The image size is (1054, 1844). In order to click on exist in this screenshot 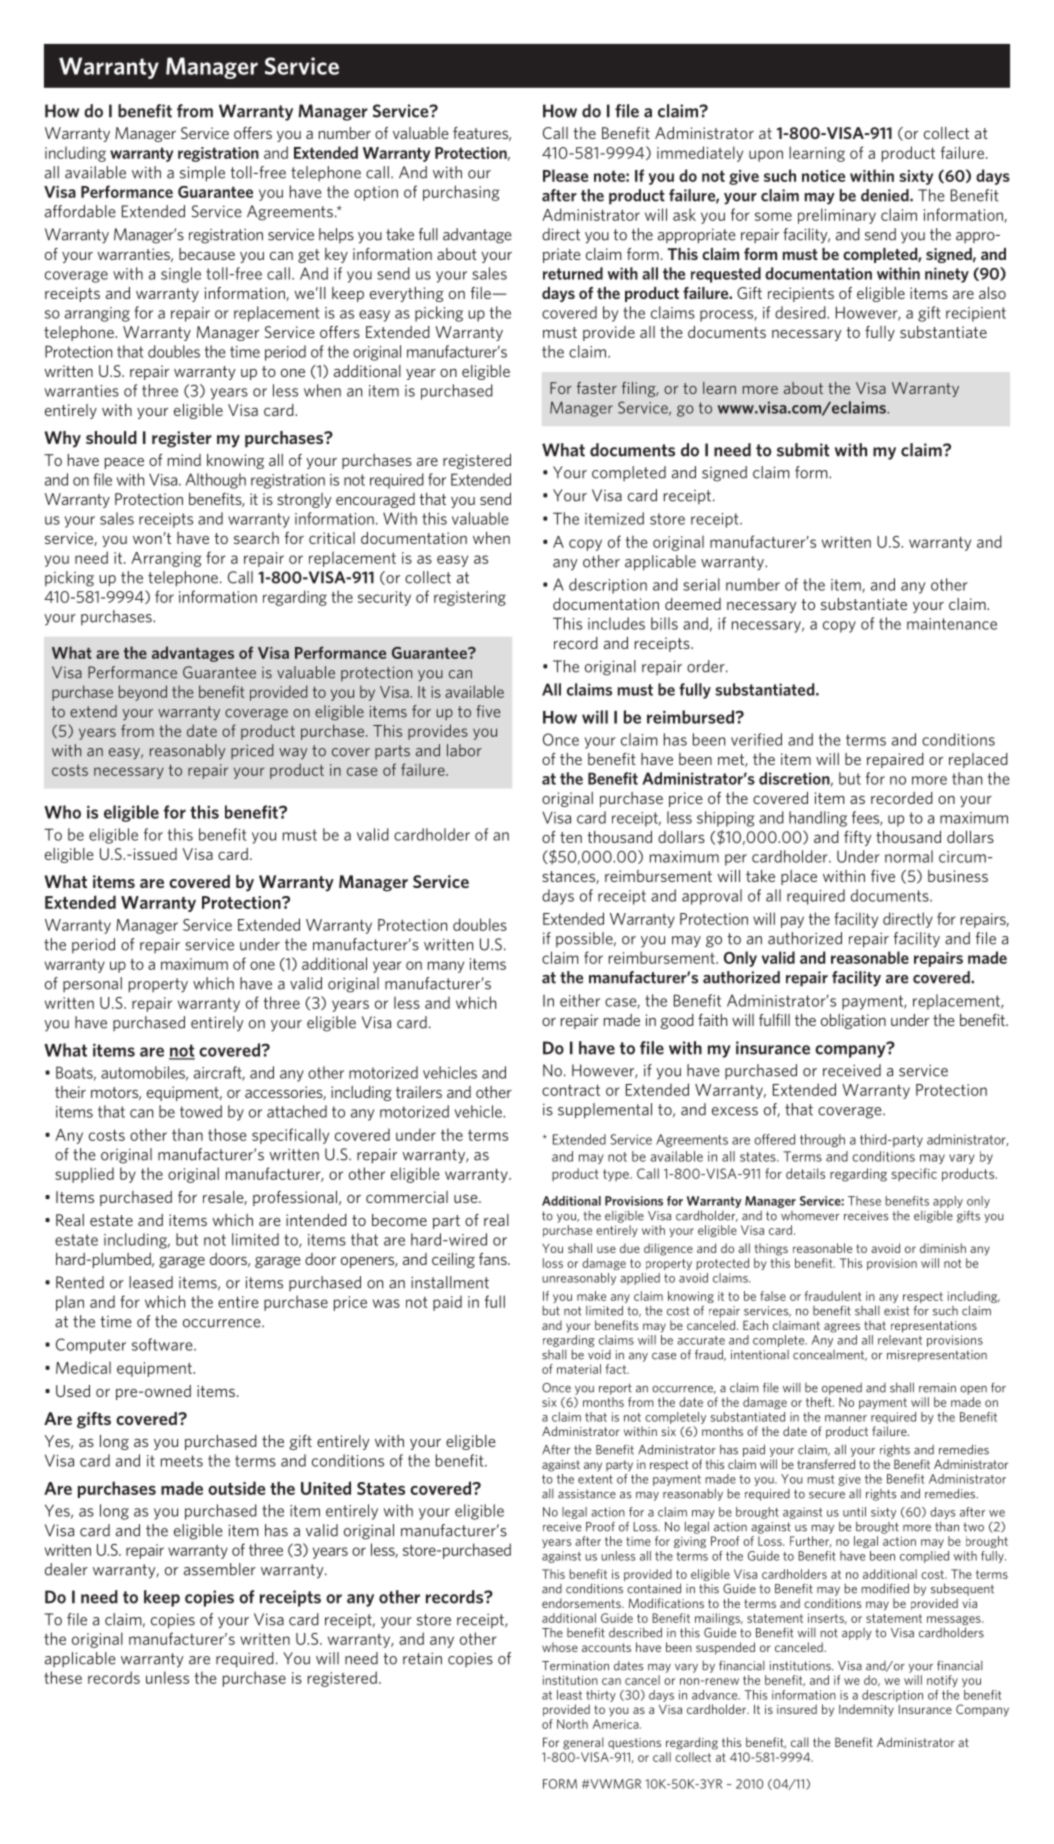, I will do `click(896, 1311)`.
